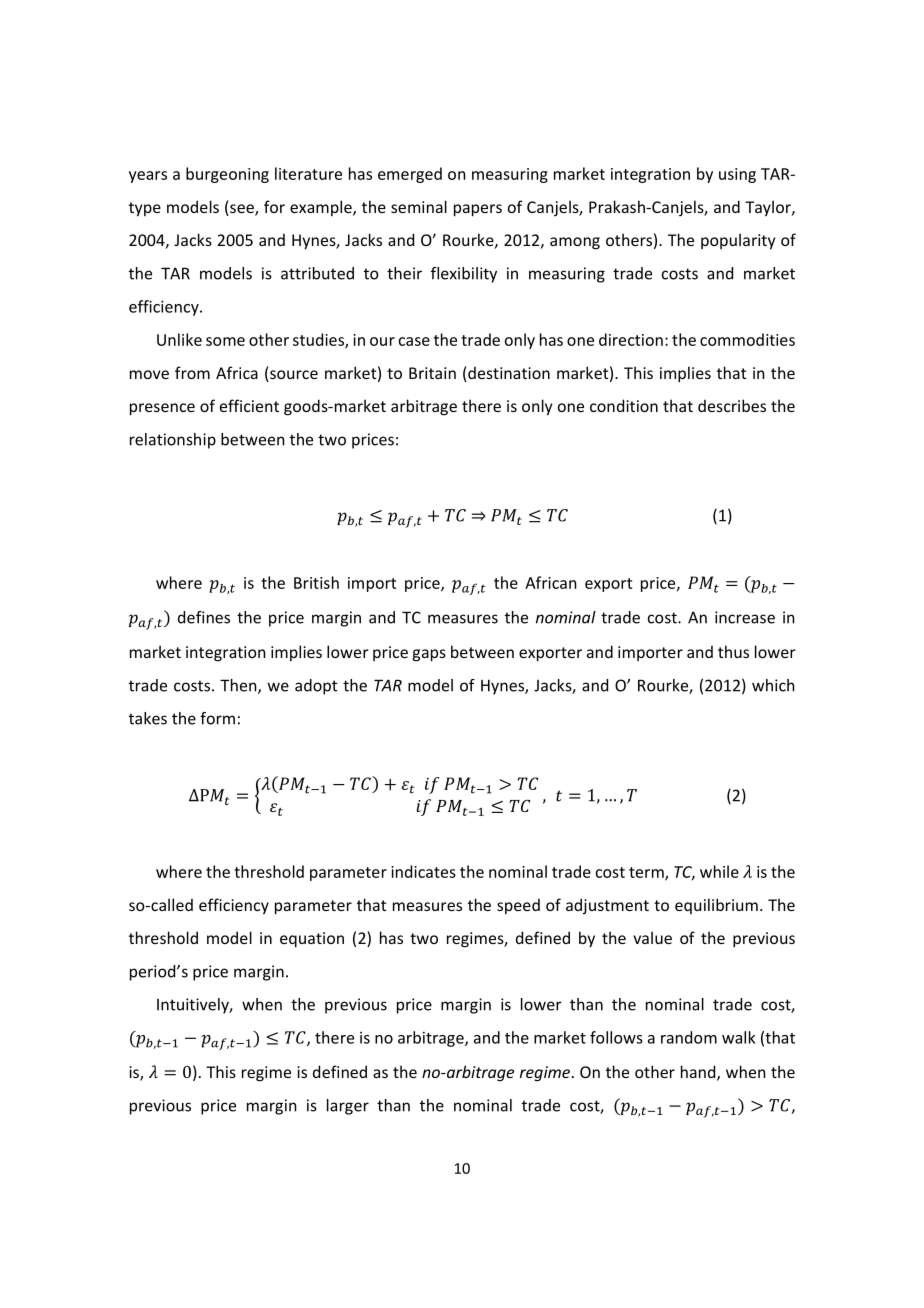 The height and width of the screenshot is (1308, 924). Describe the element at coordinates (733, 651) in the screenshot. I see `thus` at that location.
